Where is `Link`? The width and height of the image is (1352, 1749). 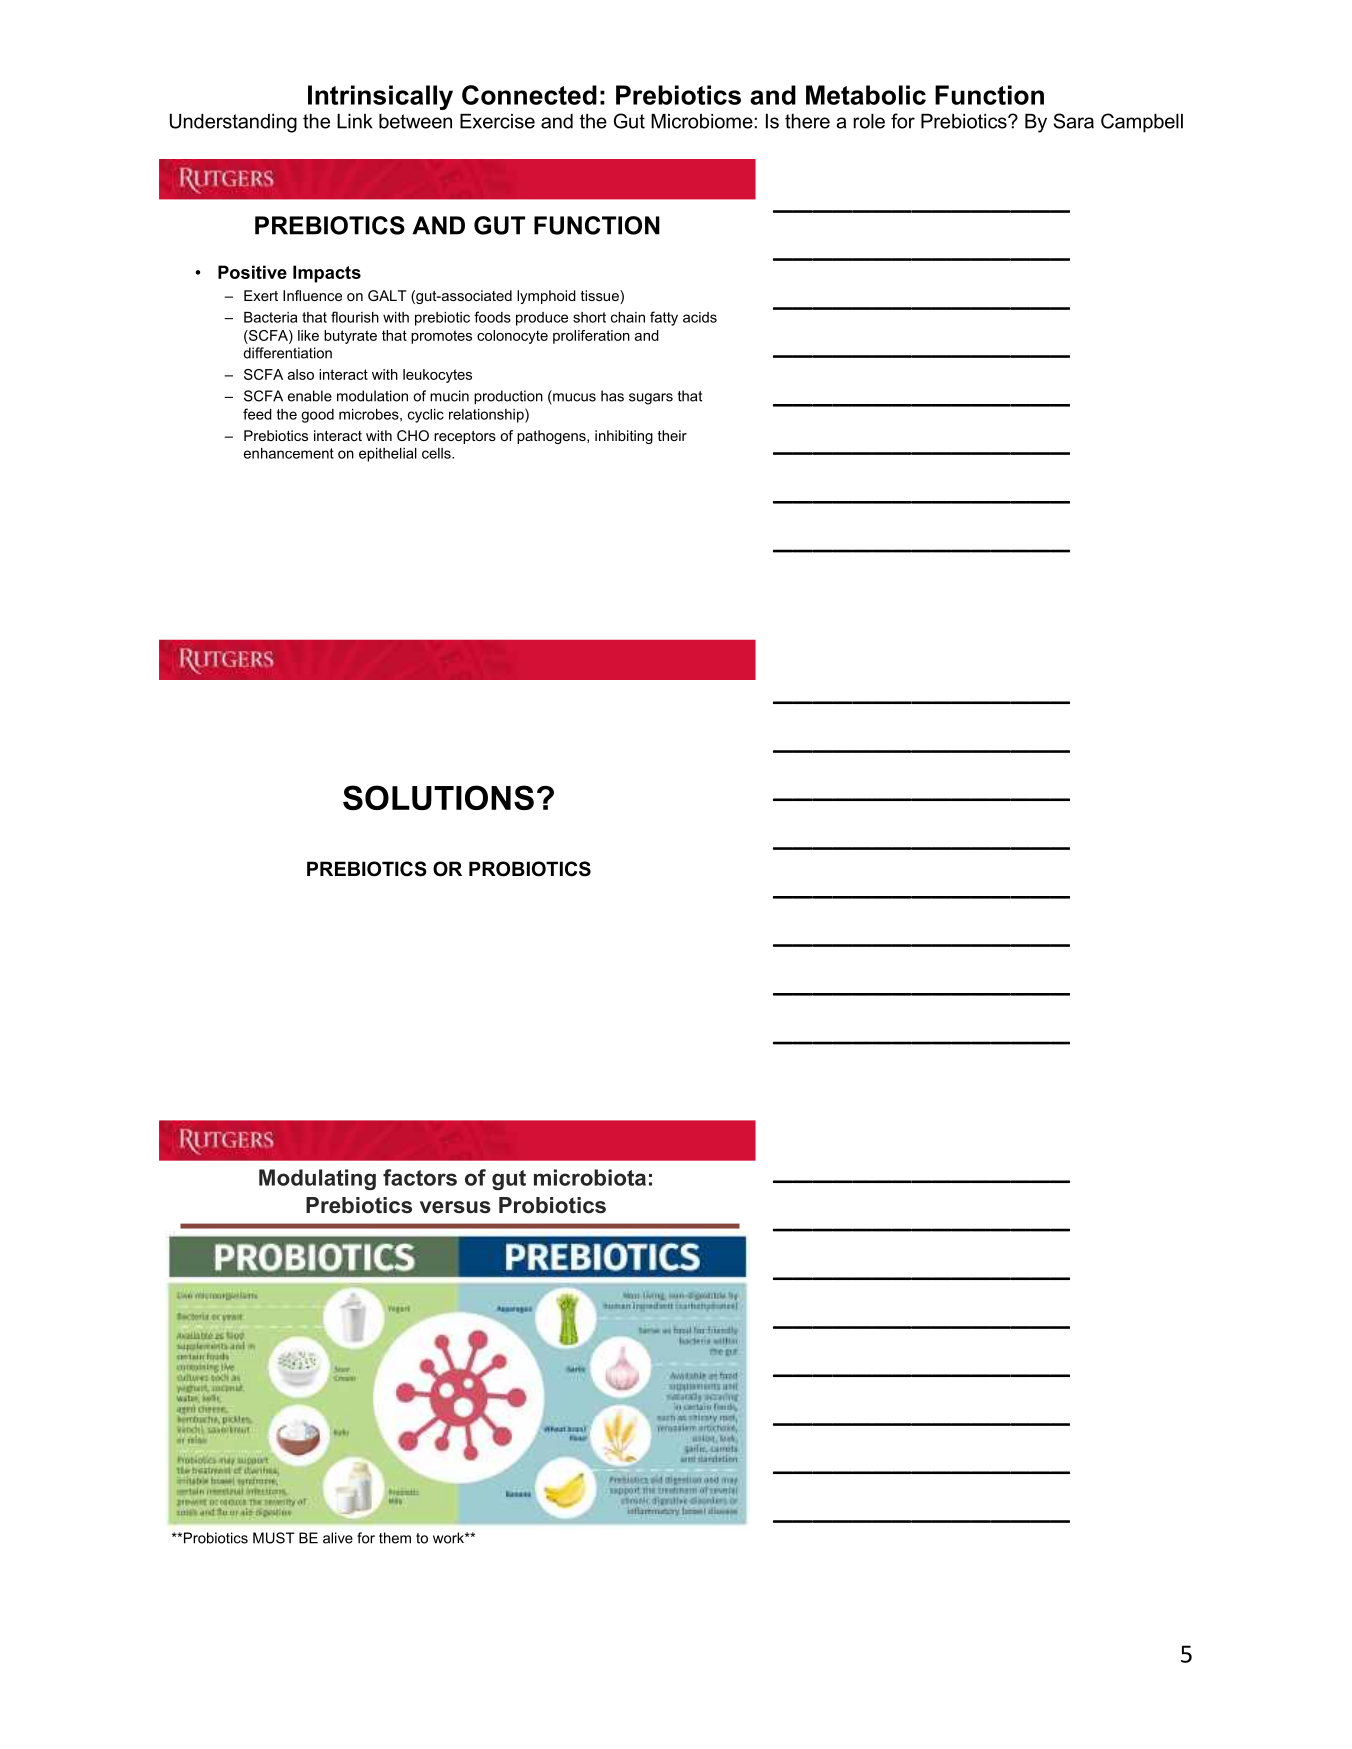
Link is located at coordinates (355, 121).
